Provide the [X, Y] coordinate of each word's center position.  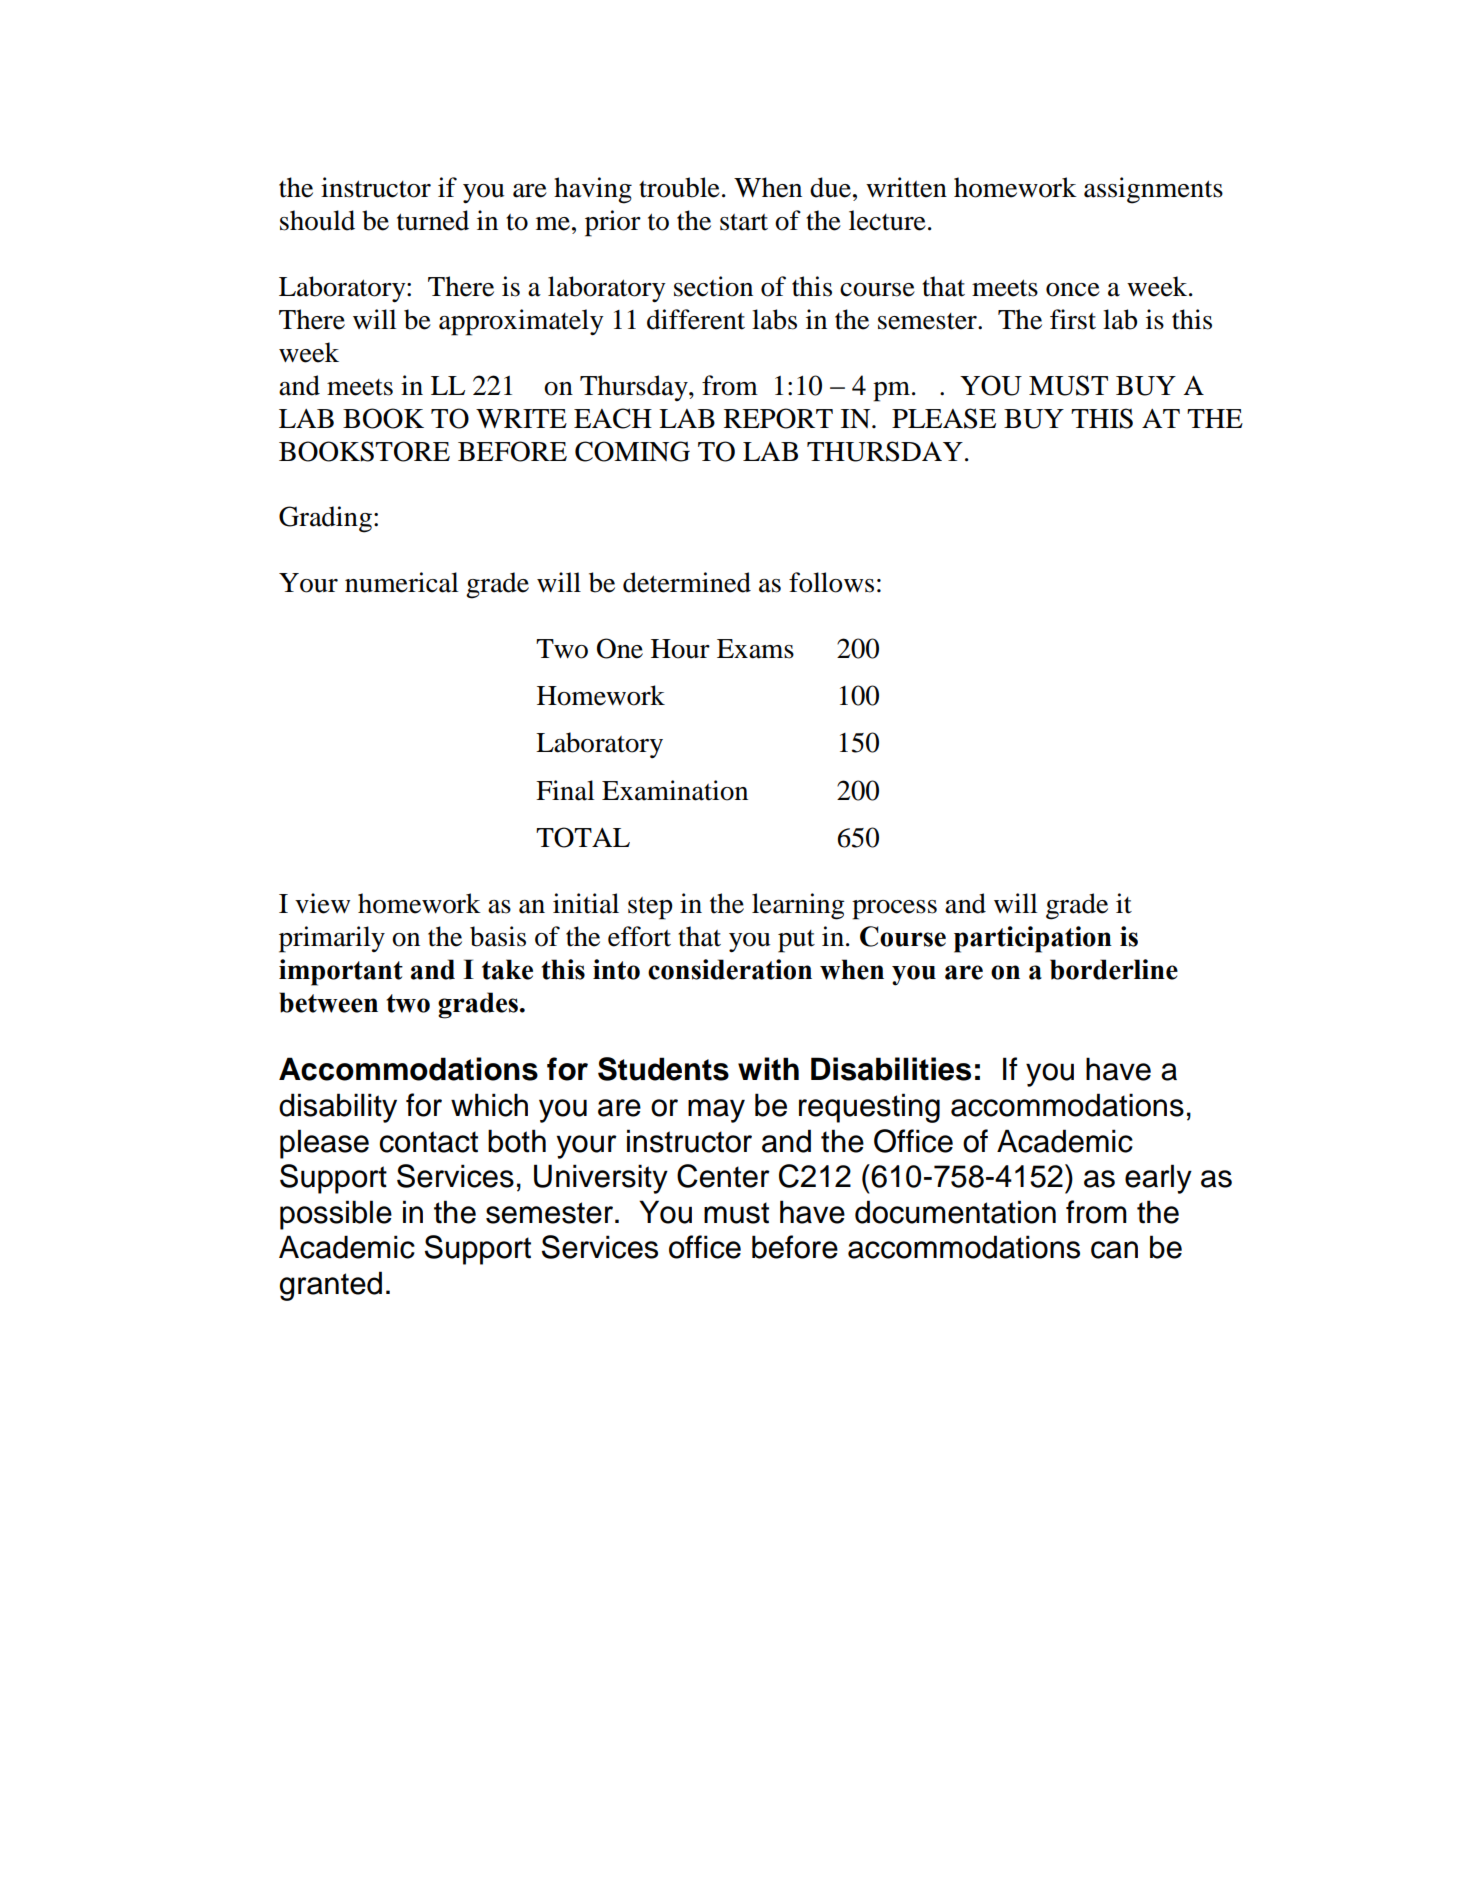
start [744, 222]
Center [723, 1176]
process [894, 910]
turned [433, 220]
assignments [1153, 190]
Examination [675, 790]
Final [565, 790]
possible [336, 1215]
